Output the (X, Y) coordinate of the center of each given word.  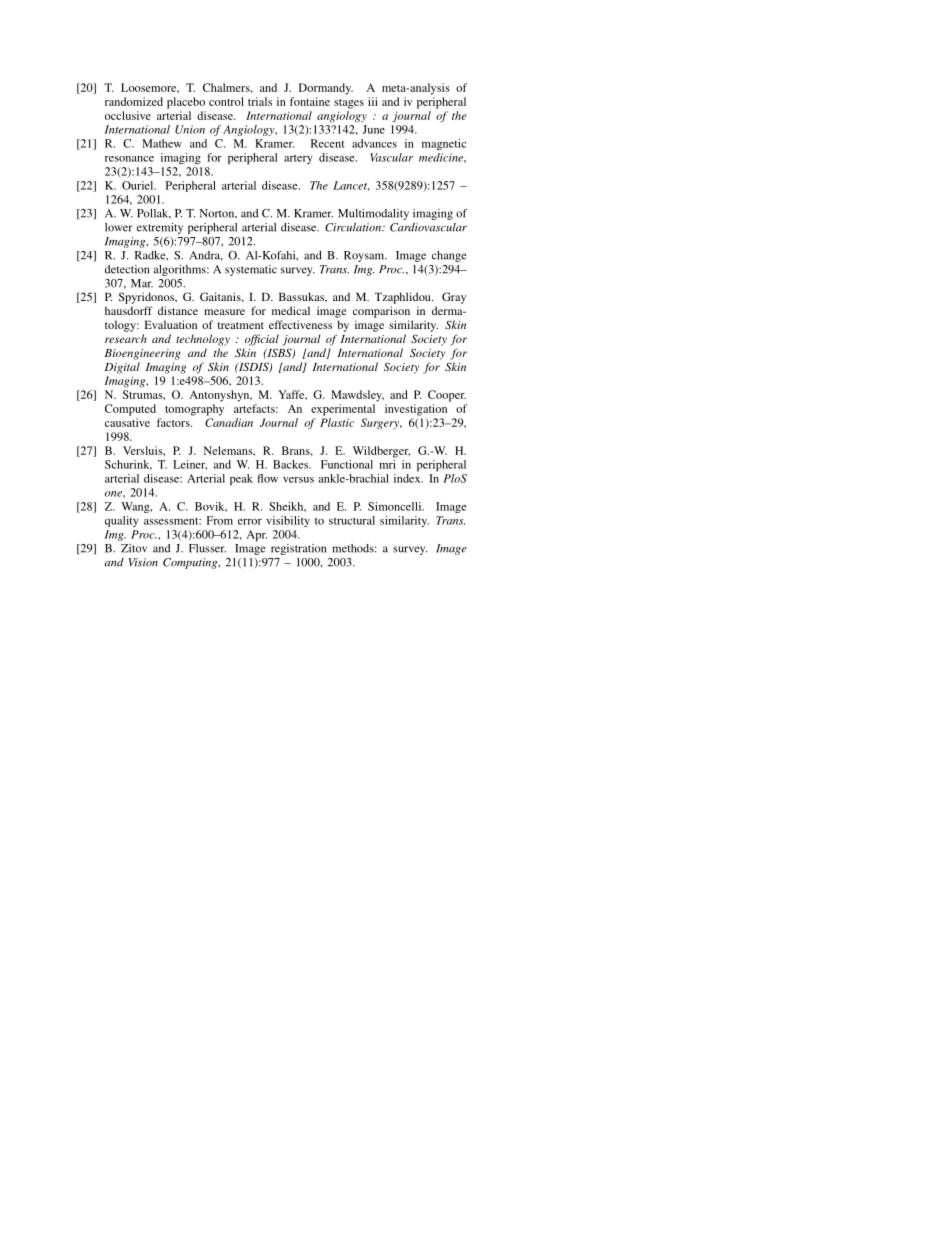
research (126, 338)
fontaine (310, 101)
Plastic (337, 422)
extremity (160, 228)
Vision (143, 562)
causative (127, 422)
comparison (381, 312)
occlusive (128, 115)
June (373, 129)
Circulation (354, 227)
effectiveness (300, 324)
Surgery (381, 424)
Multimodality (373, 214)
